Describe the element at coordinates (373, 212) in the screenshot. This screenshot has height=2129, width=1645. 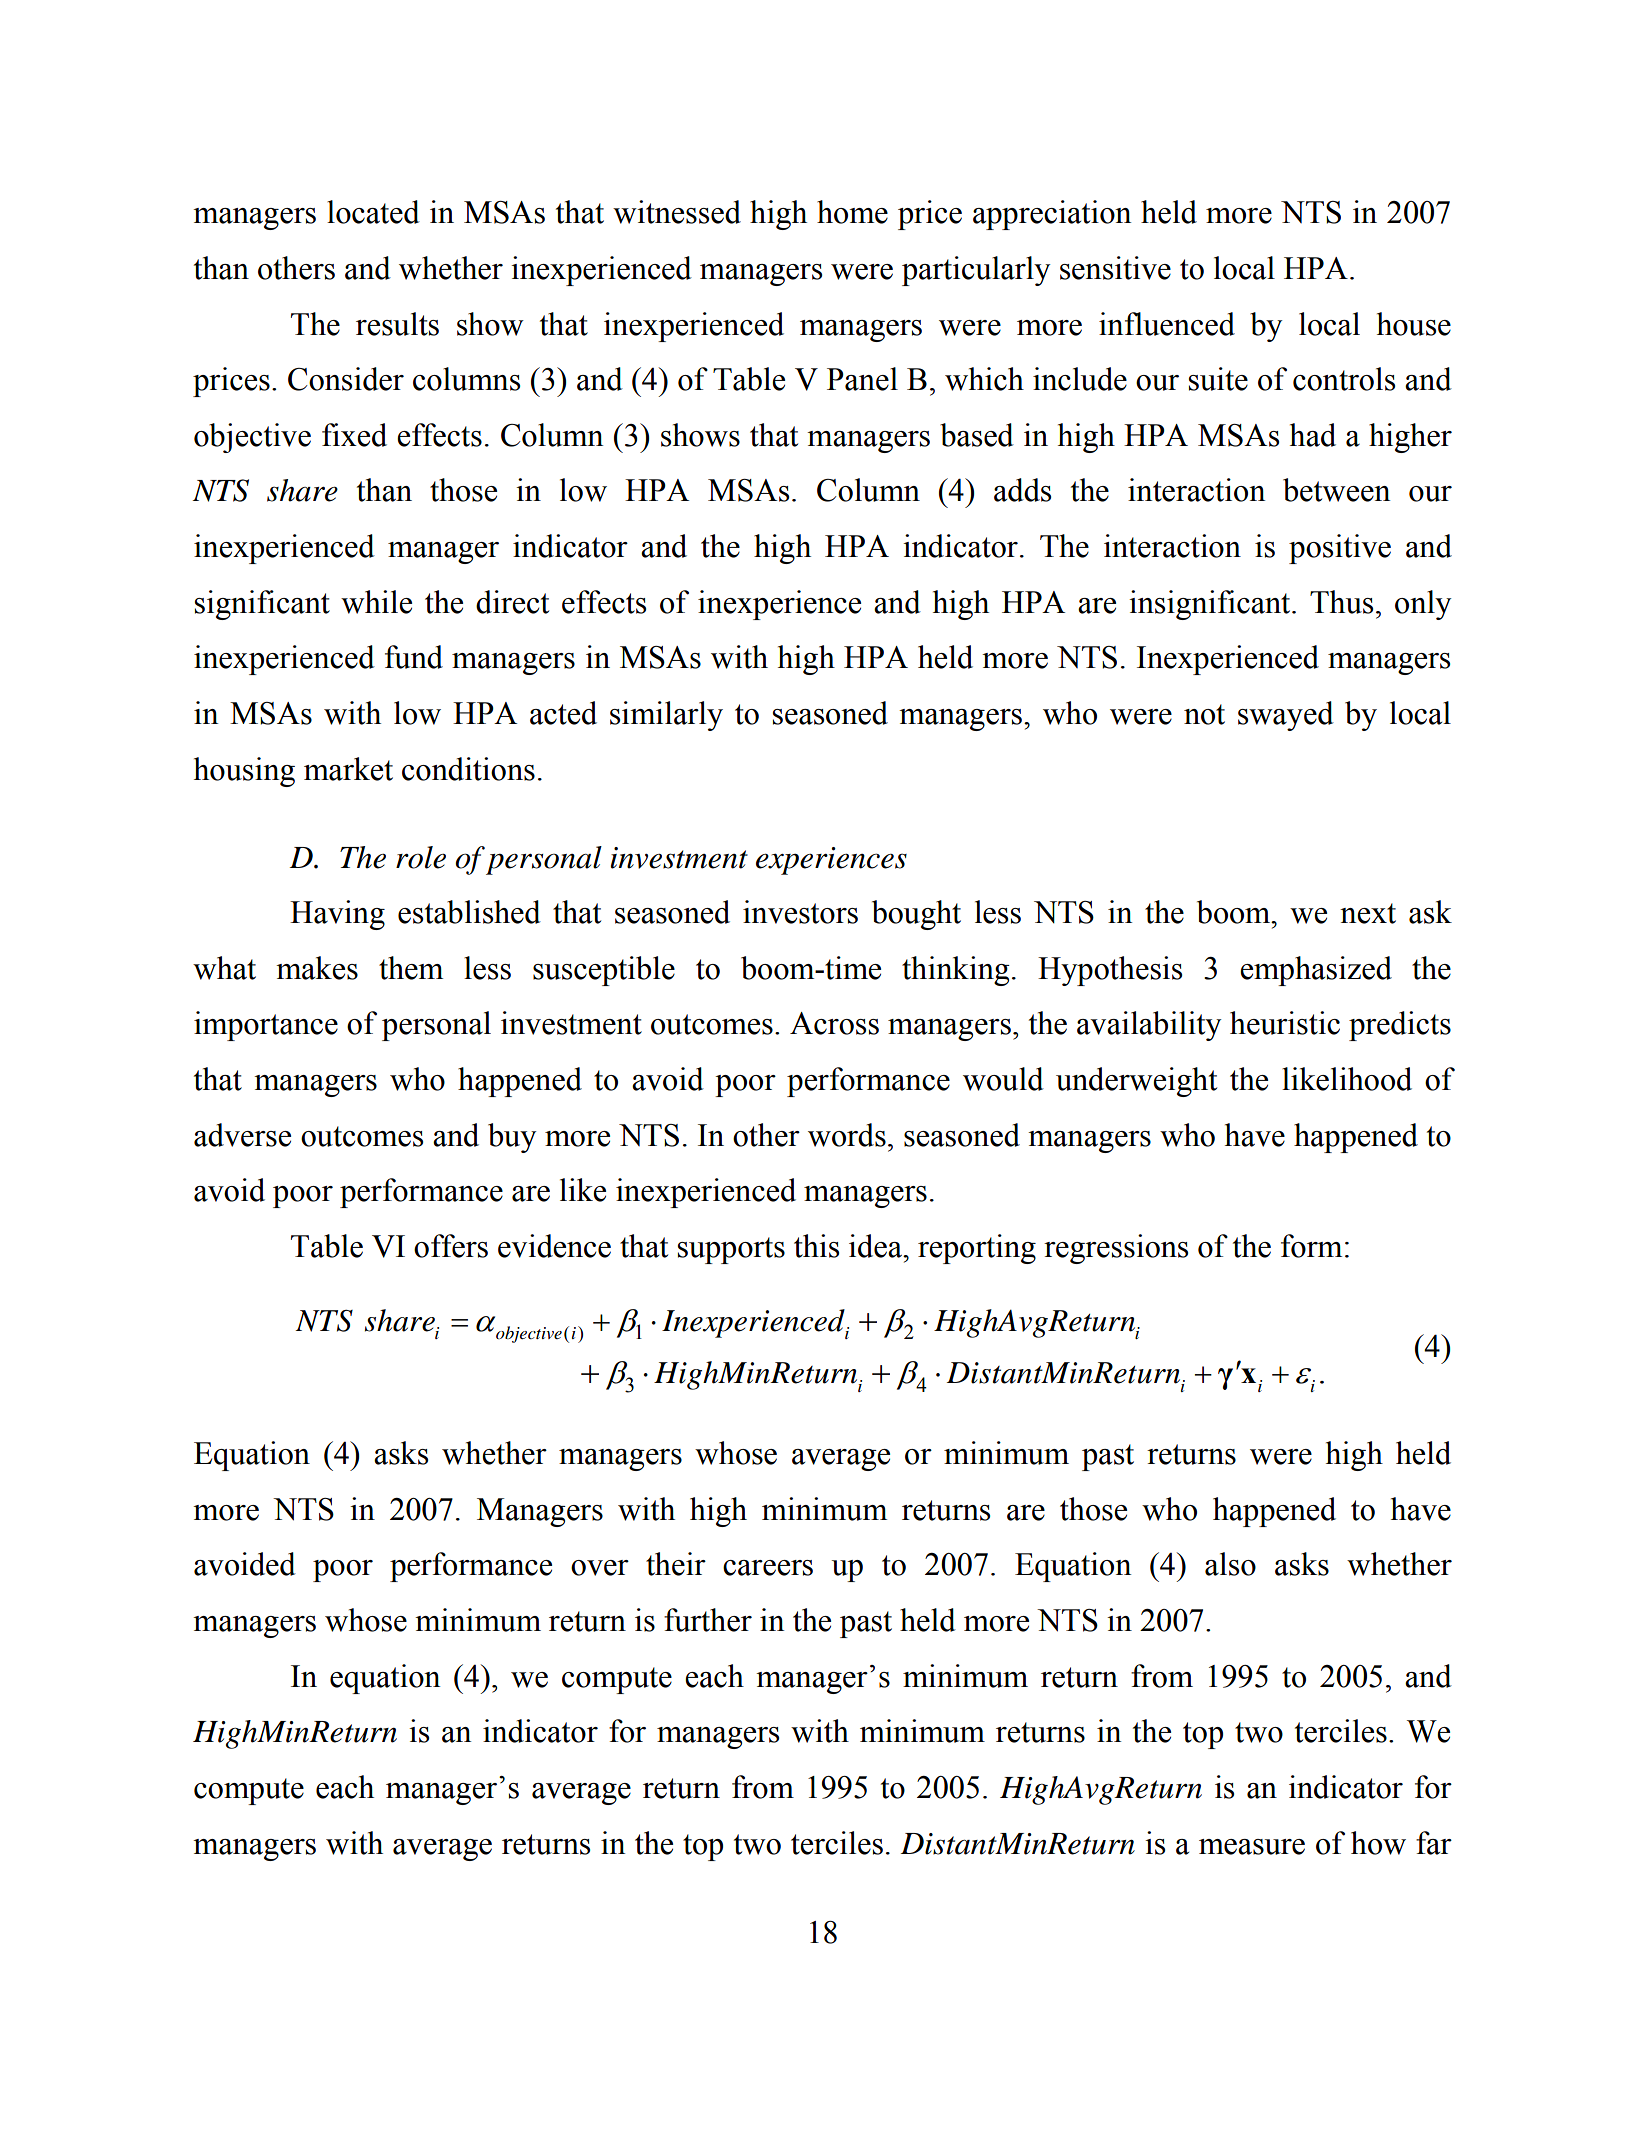
I see `located` at that location.
